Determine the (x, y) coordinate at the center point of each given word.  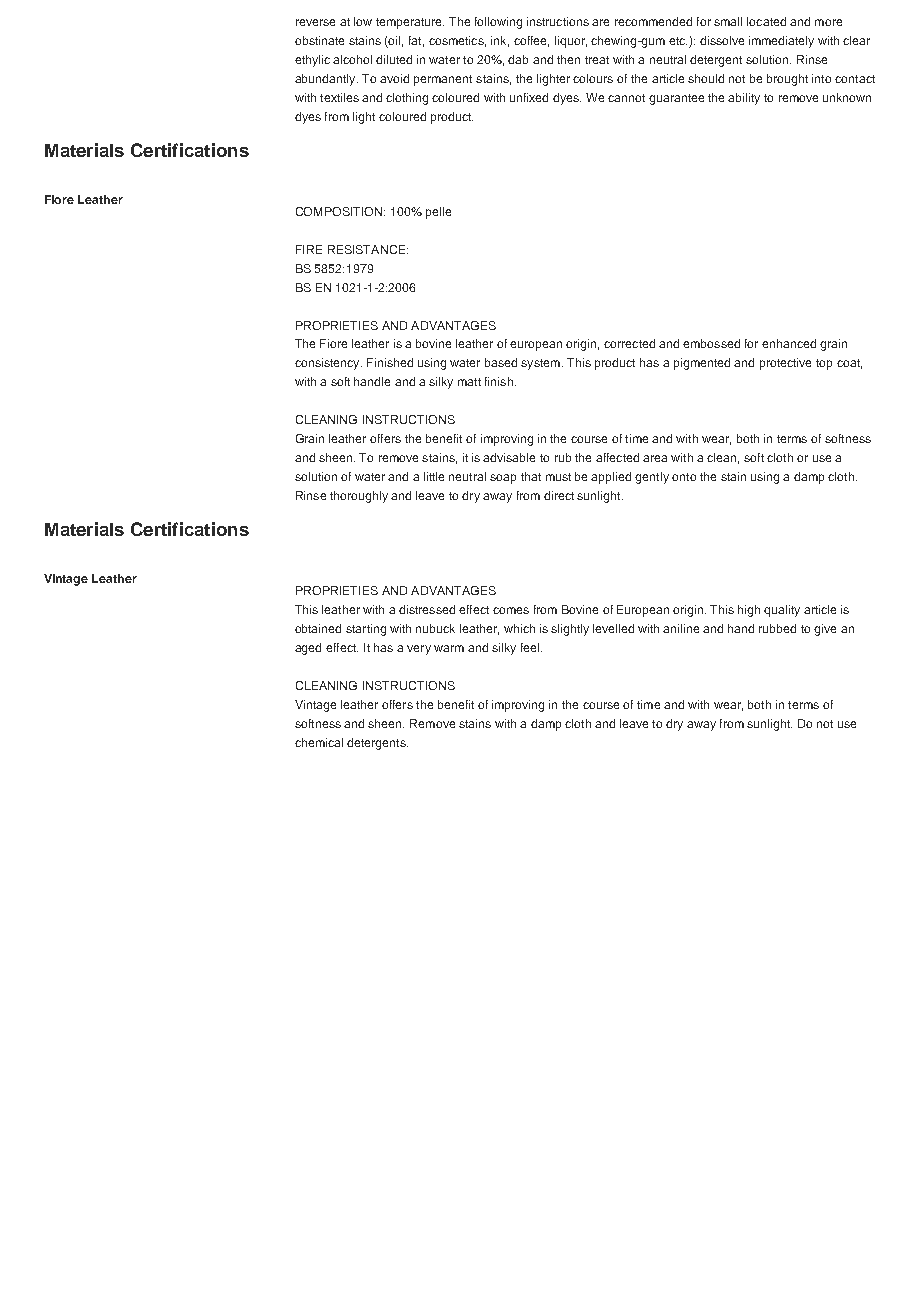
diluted (394, 59)
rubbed (777, 628)
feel (530, 647)
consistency (328, 364)
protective (785, 364)
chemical (319, 742)
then (568, 59)
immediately (781, 42)
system (540, 364)
